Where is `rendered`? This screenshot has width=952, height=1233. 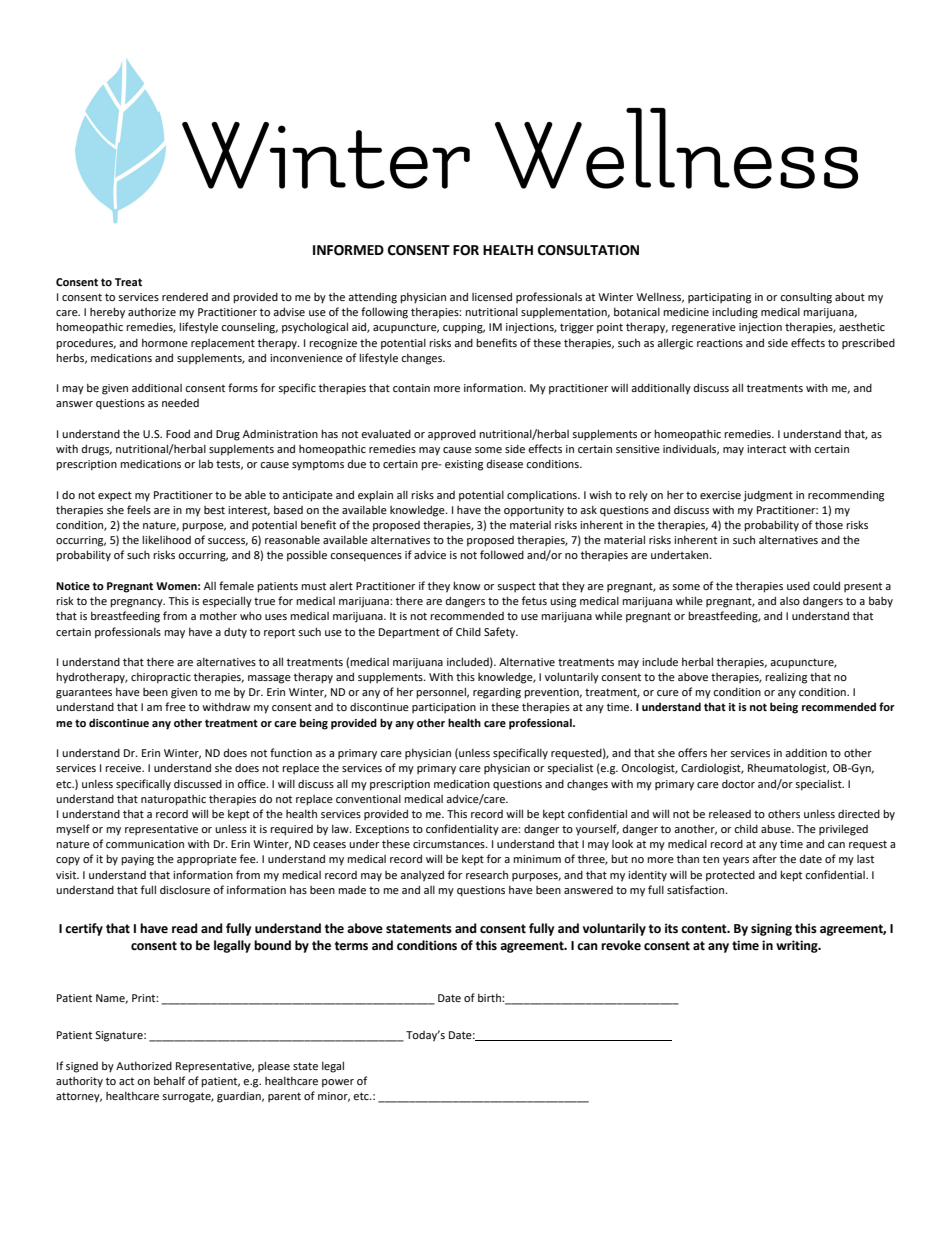 rendered is located at coordinates (185, 296).
